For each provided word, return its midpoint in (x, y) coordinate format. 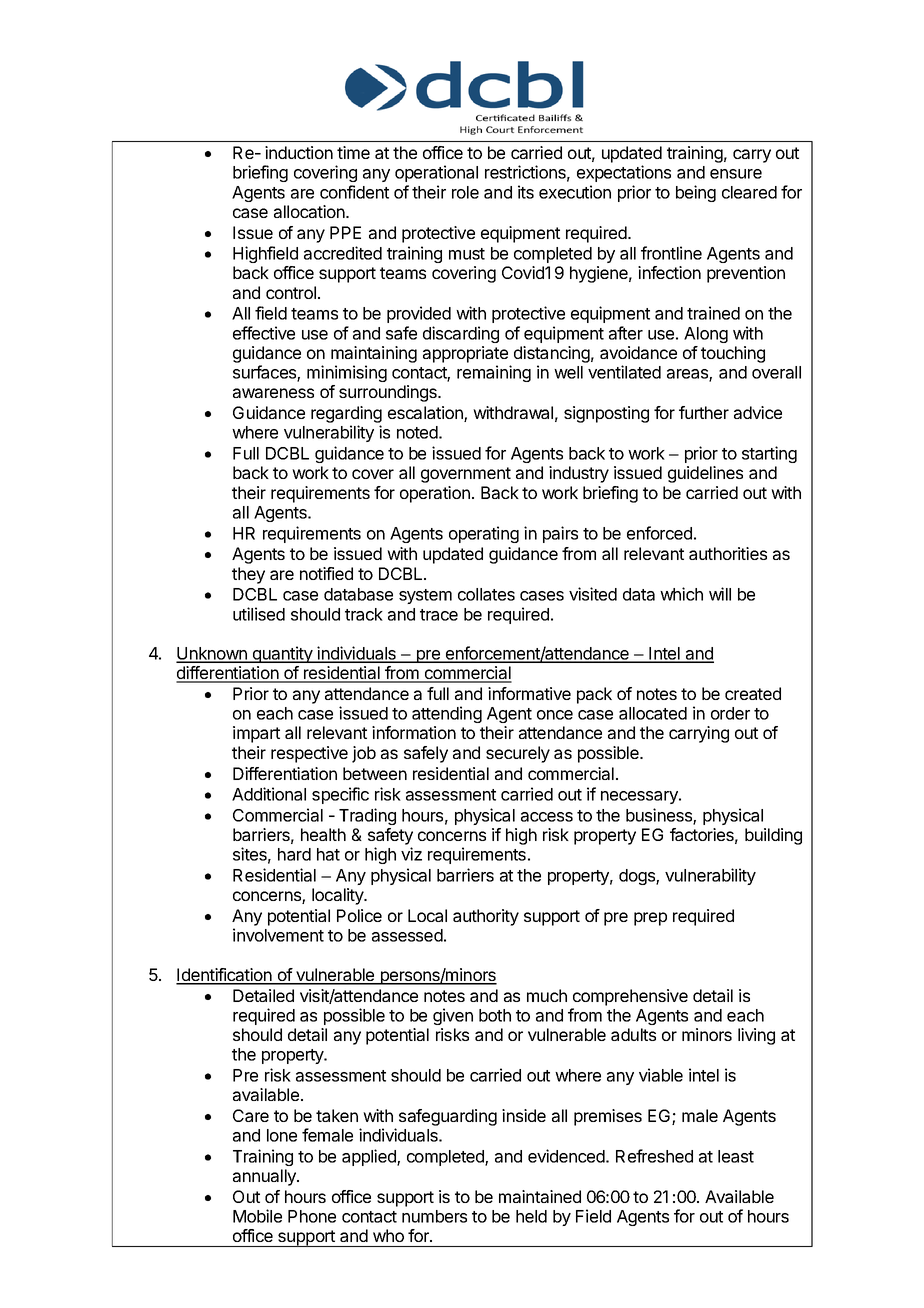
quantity (282, 654)
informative (529, 693)
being (696, 193)
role (465, 192)
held (531, 1216)
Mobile (257, 1216)
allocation (310, 211)
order (730, 713)
